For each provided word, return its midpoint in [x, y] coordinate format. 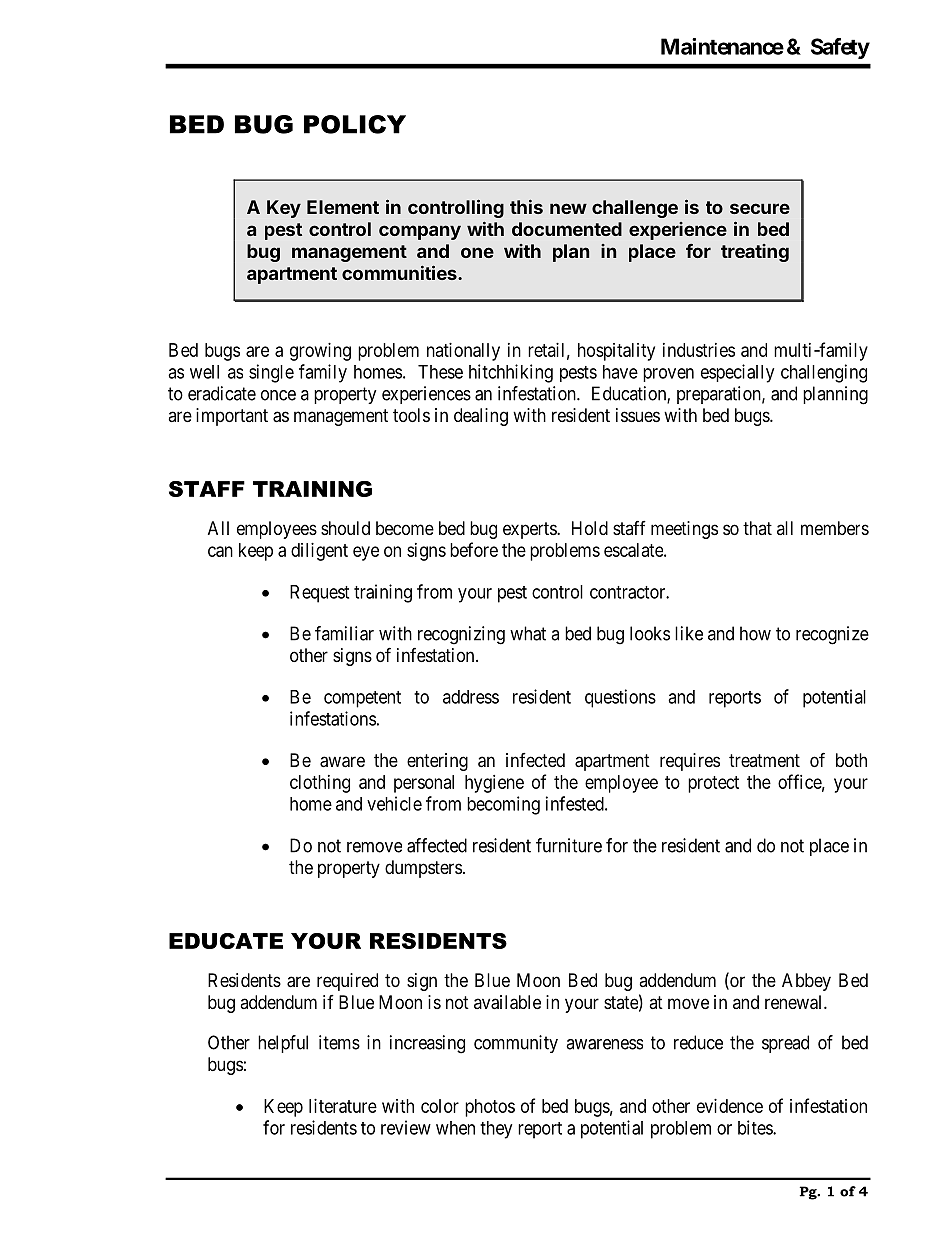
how [755, 633]
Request [319, 594]
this [526, 206]
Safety [840, 48]
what [528, 633]
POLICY [355, 124]
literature [343, 1106]
